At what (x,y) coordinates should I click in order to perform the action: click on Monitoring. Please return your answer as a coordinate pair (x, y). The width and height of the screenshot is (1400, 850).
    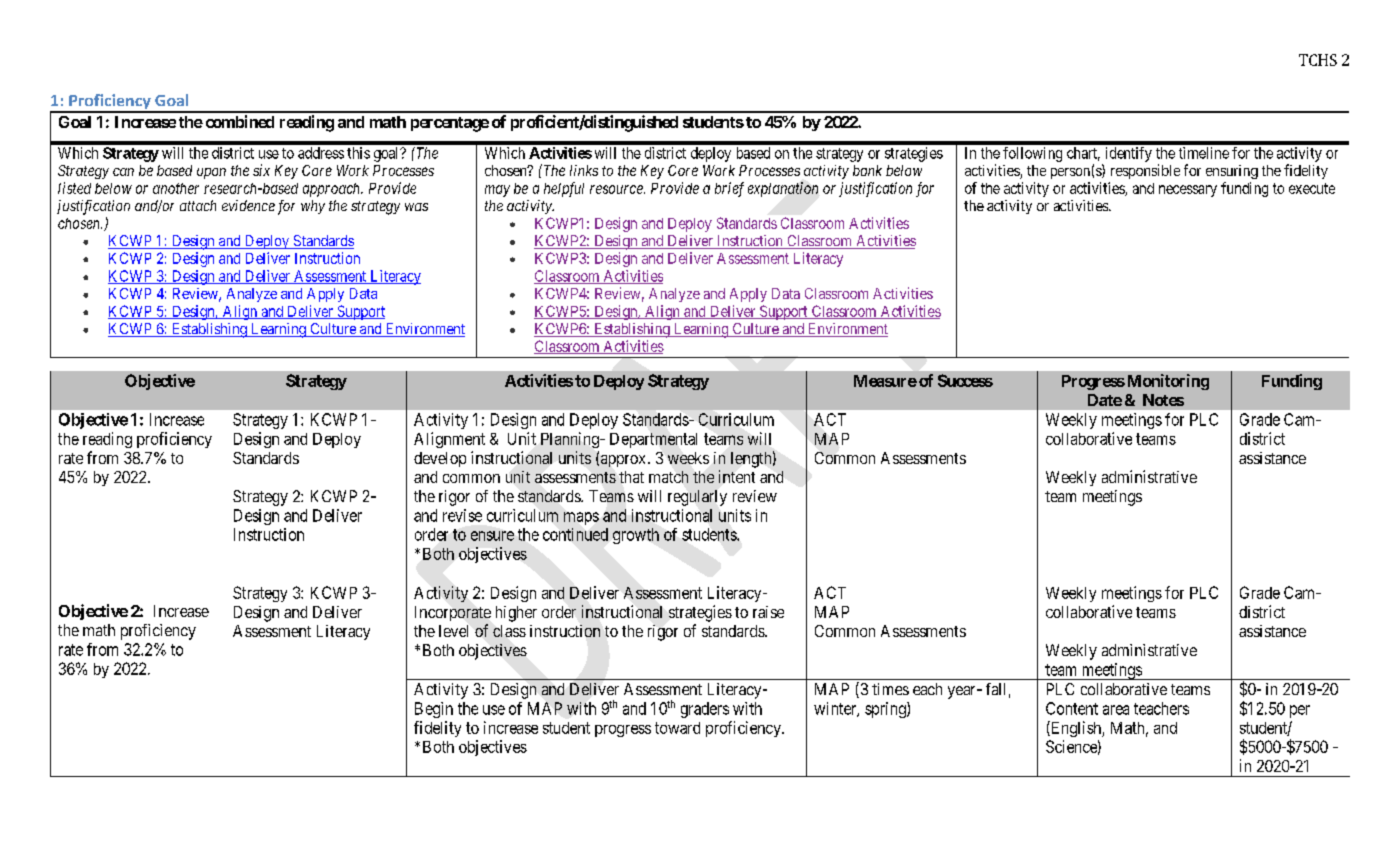
    Looking at the image, I should click on (1166, 382).
